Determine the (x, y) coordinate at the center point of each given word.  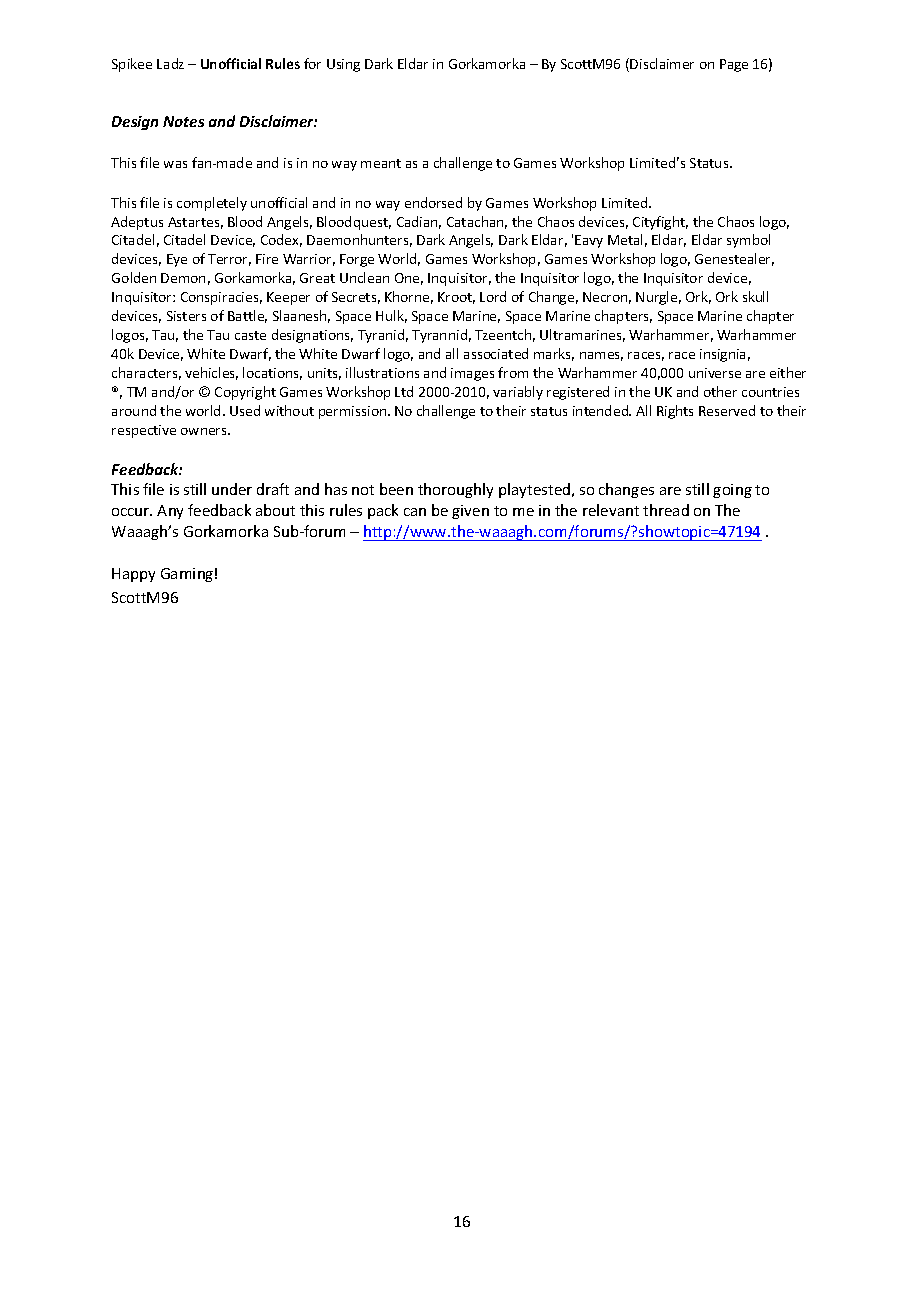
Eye (177, 260)
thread (666, 510)
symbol (748, 241)
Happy (133, 575)
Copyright (245, 393)
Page (734, 65)
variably (518, 393)
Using (343, 65)
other (720, 391)
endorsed (433, 202)
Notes (183, 121)
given (470, 512)
